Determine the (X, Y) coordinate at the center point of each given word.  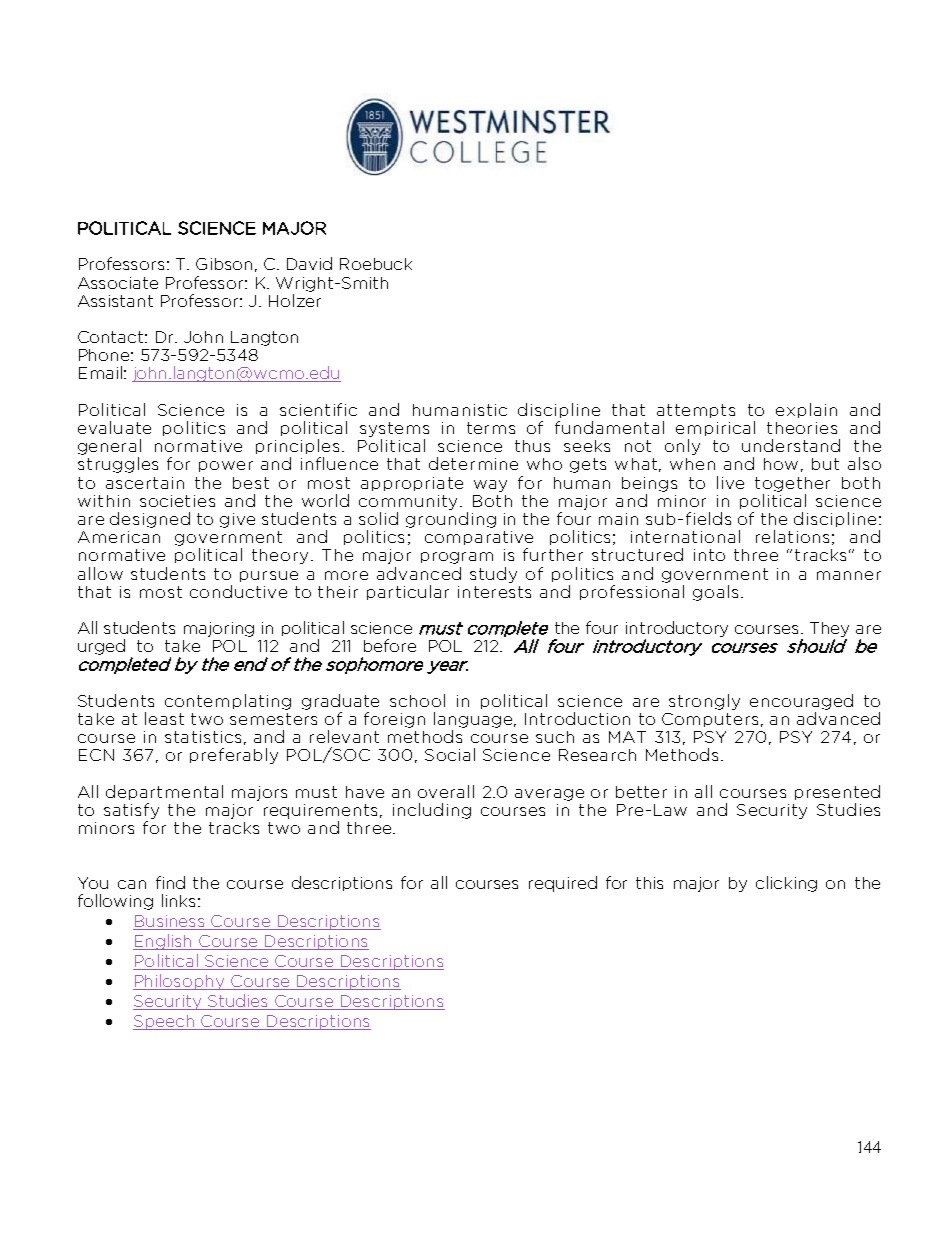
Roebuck (376, 264)
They (829, 629)
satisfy (131, 811)
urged (101, 647)
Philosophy (180, 982)
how (781, 464)
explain (806, 410)
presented (837, 792)
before (390, 645)
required (563, 884)
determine (473, 463)
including (432, 811)
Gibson (224, 264)
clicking (786, 884)
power (226, 466)
